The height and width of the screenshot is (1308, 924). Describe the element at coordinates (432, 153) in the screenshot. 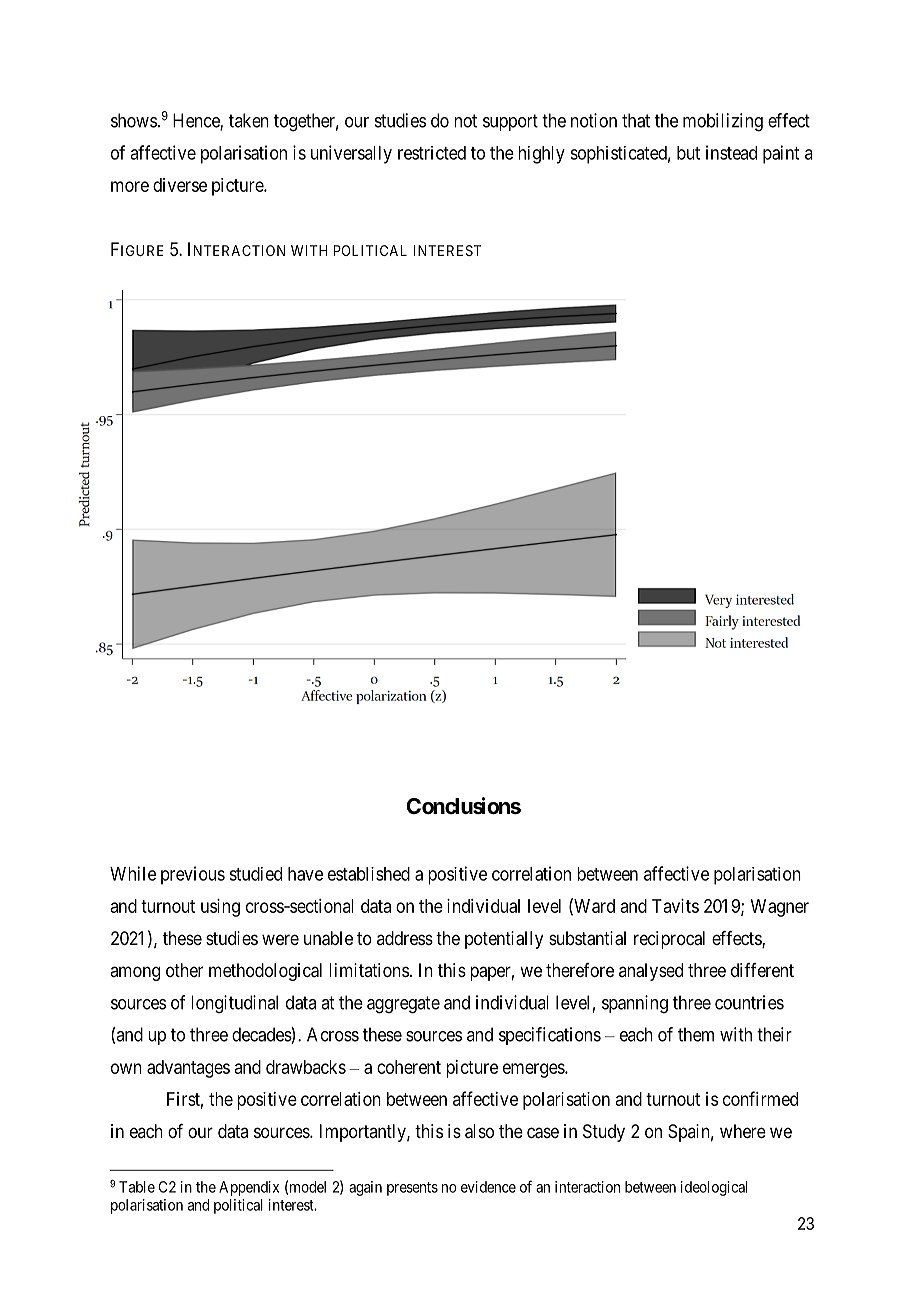

I see `restricted` at that location.
